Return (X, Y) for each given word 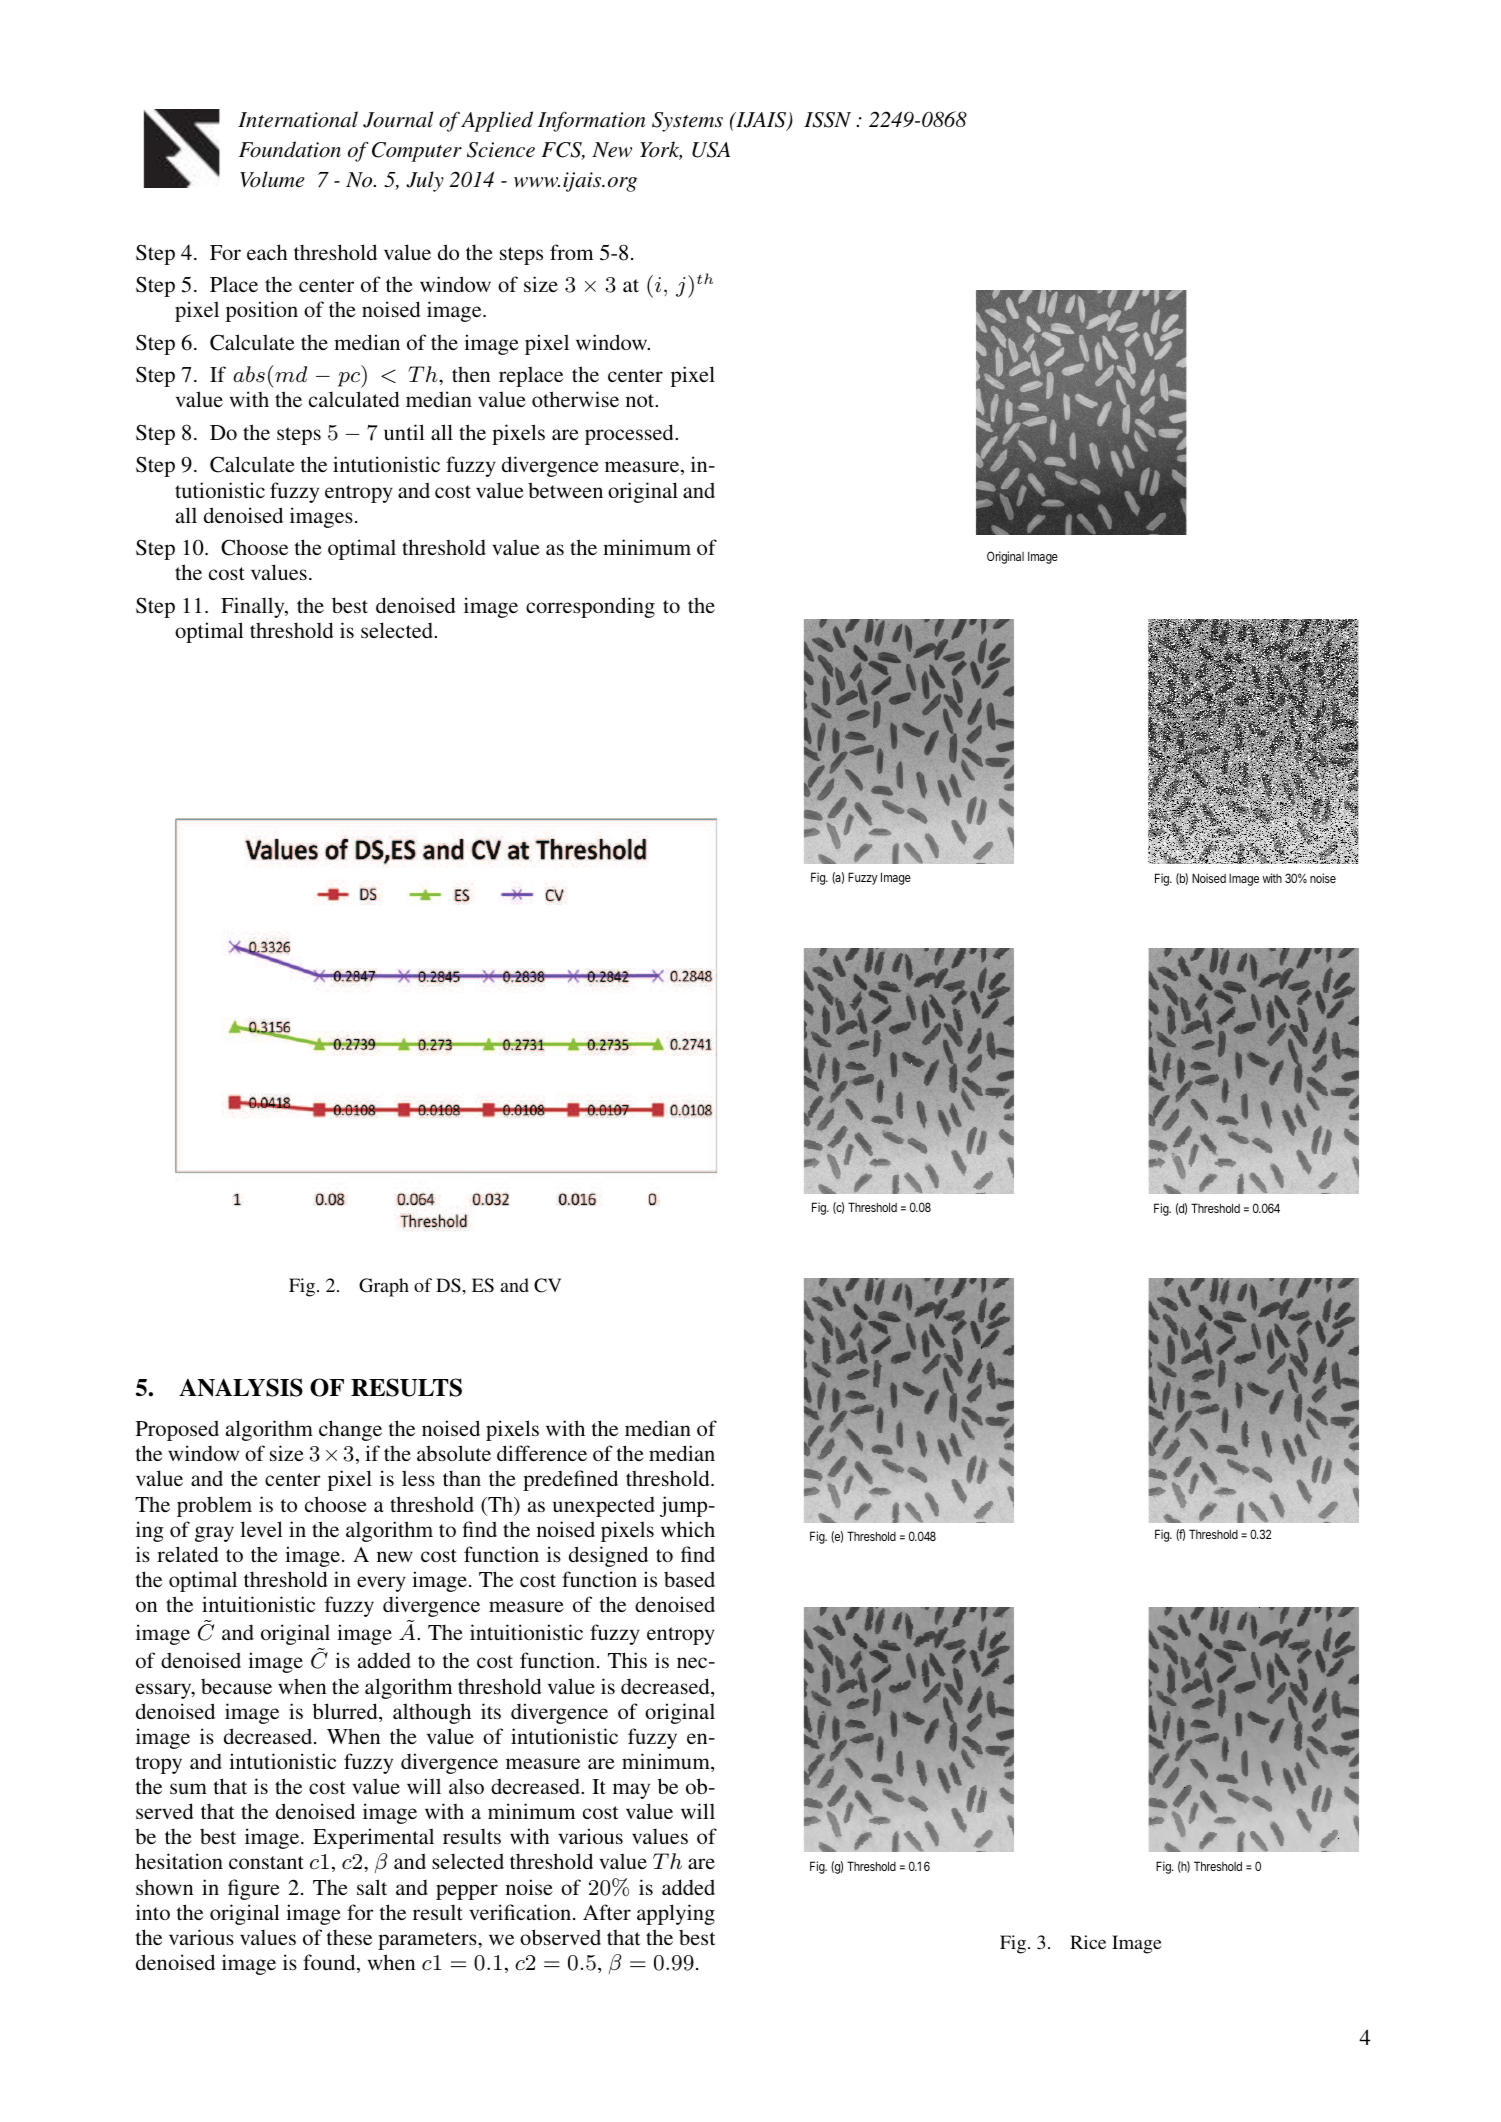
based (689, 1579)
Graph (384, 1287)
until (404, 432)
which (688, 1529)
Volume (272, 179)
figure (254, 1889)
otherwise (575, 399)
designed (608, 1556)
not (641, 400)
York (661, 150)
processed (630, 434)
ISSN (827, 120)
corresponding (590, 607)
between (565, 490)
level (261, 1529)
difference (542, 1453)
